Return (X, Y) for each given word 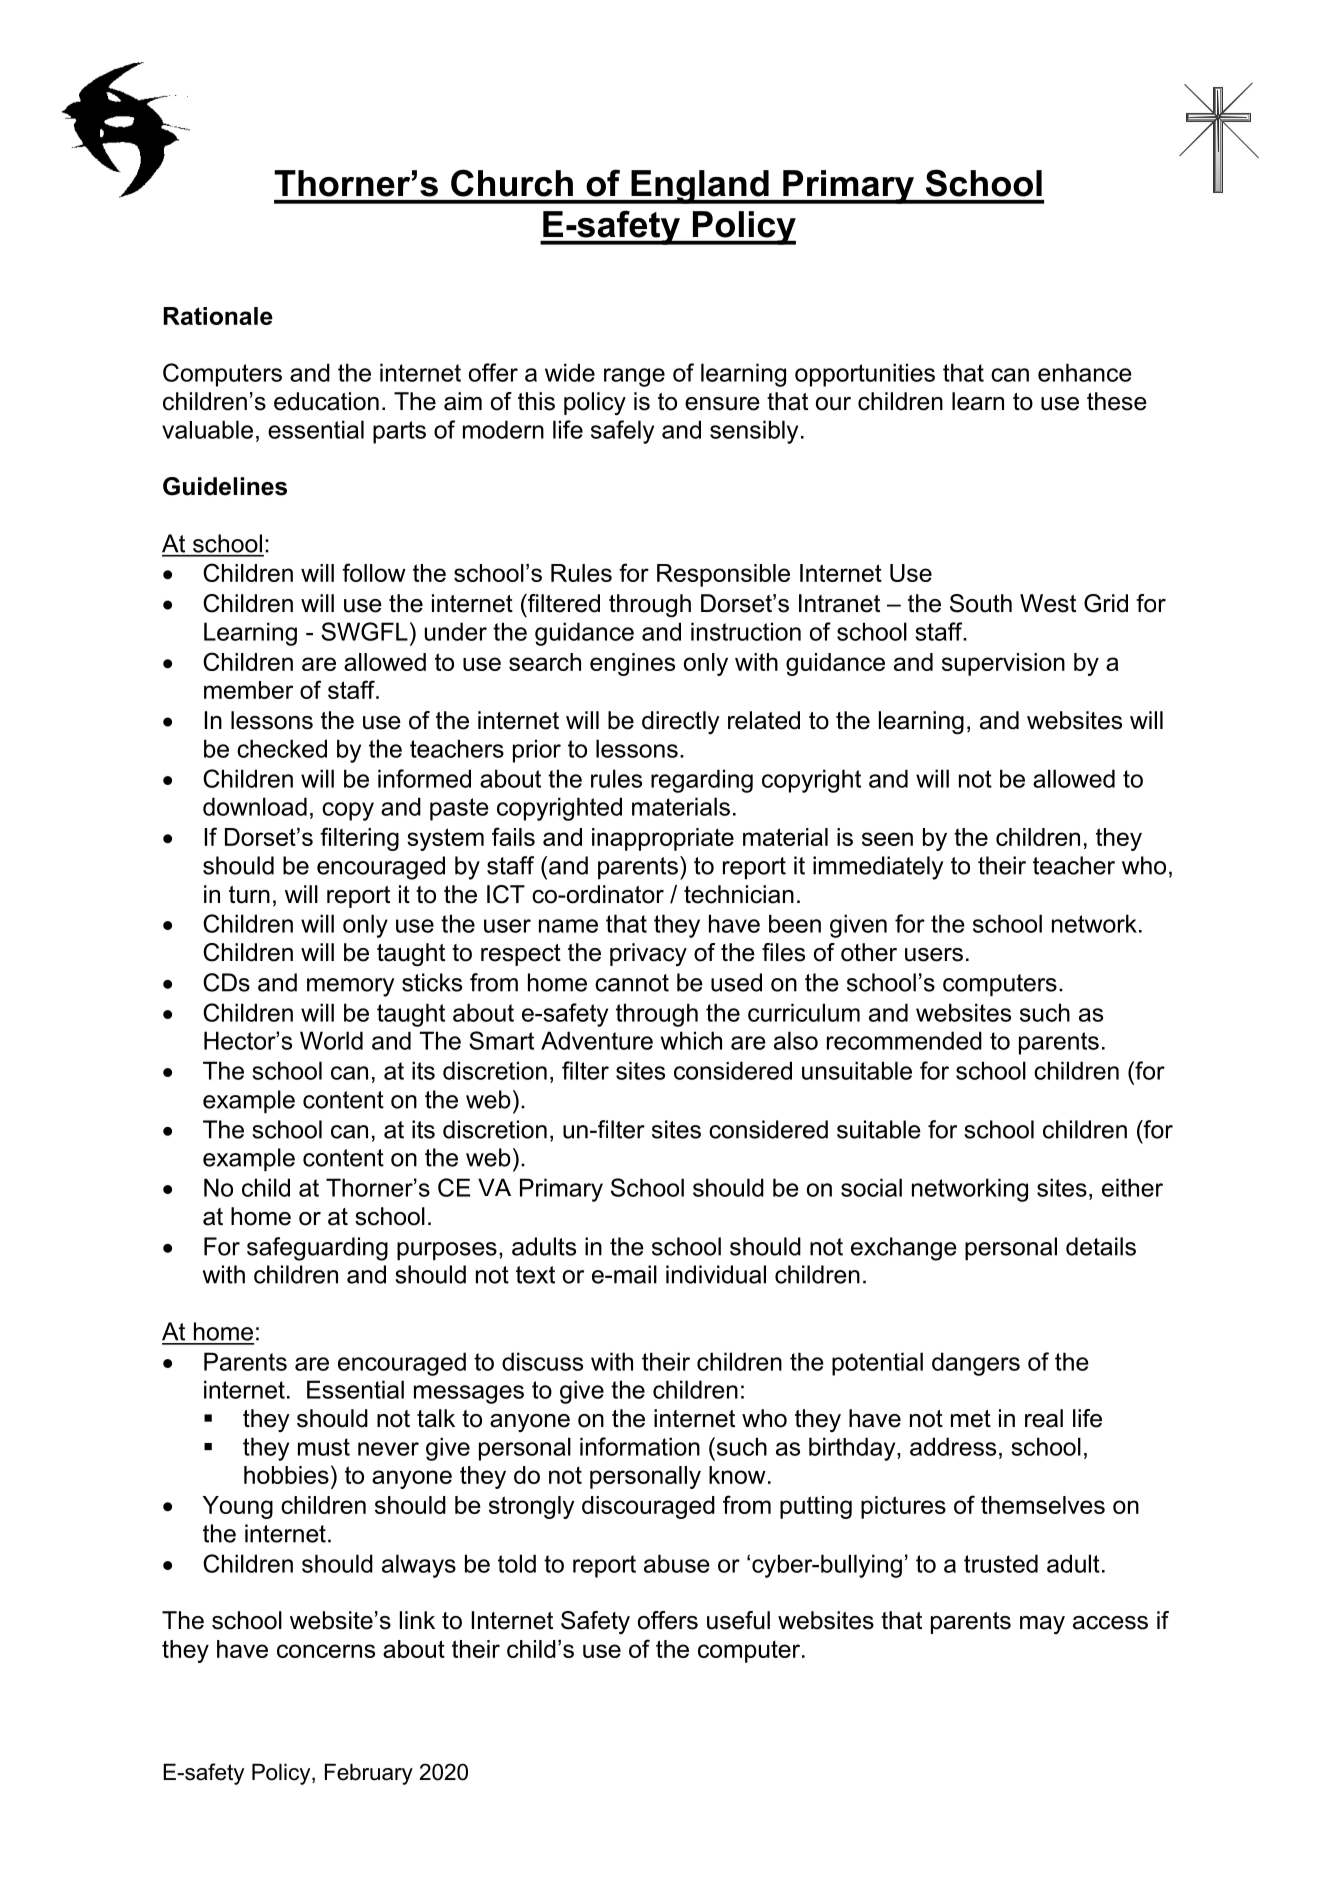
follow (374, 572)
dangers (976, 1364)
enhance (1085, 372)
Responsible (723, 575)
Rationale (218, 316)
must (324, 1447)
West (1048, 603)
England (700, 187)
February (369, 1774)
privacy (648, 954)
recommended (904, 1040)
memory (350, 987)
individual (716, 1274)
